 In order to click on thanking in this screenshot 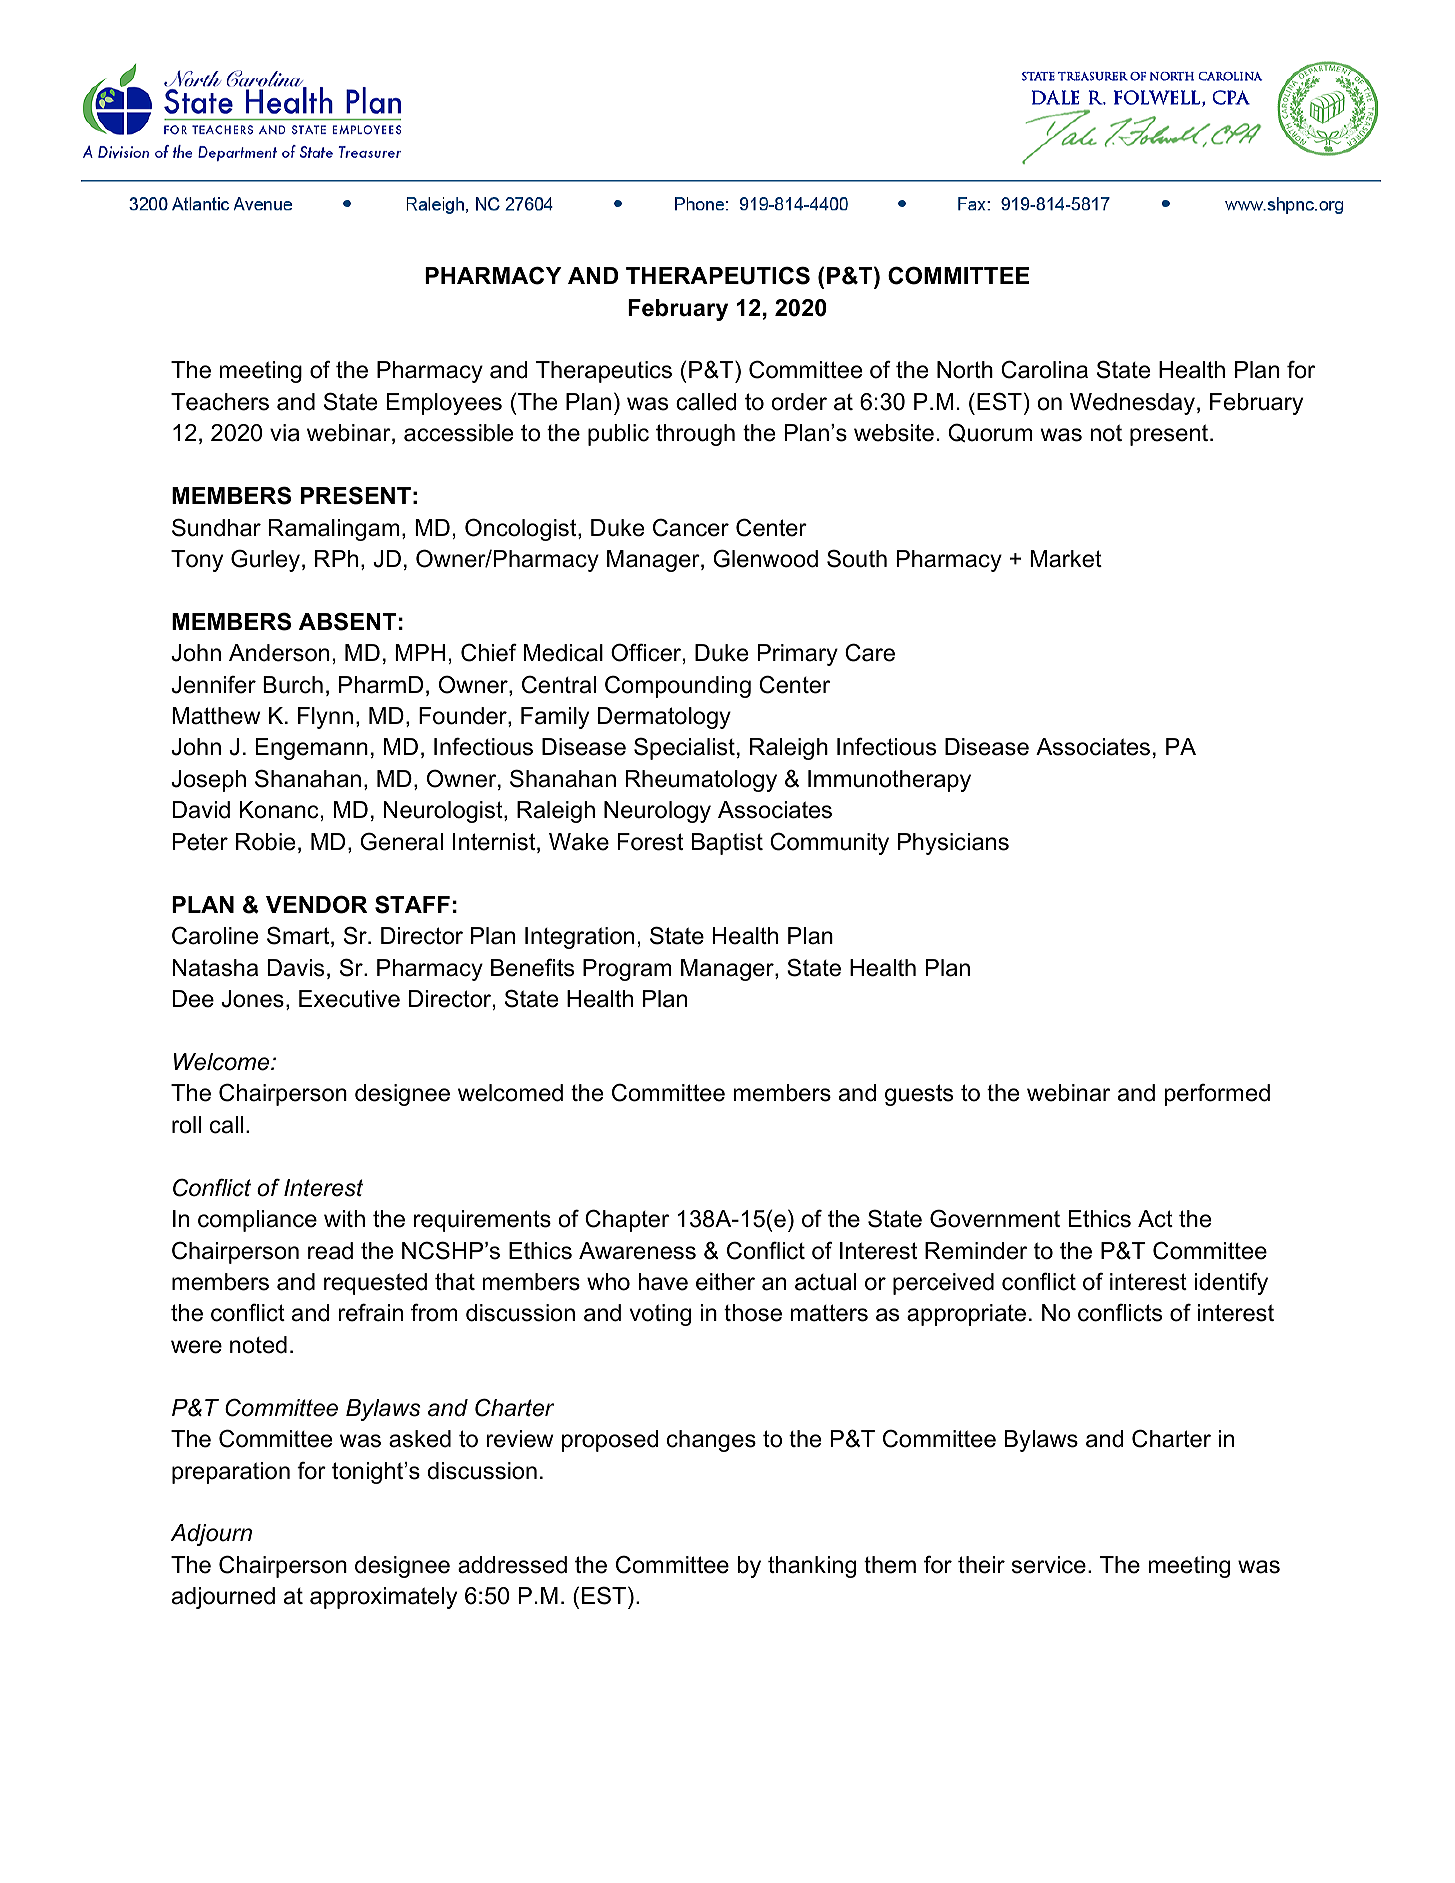, I will do `click(812, 1567)`.
